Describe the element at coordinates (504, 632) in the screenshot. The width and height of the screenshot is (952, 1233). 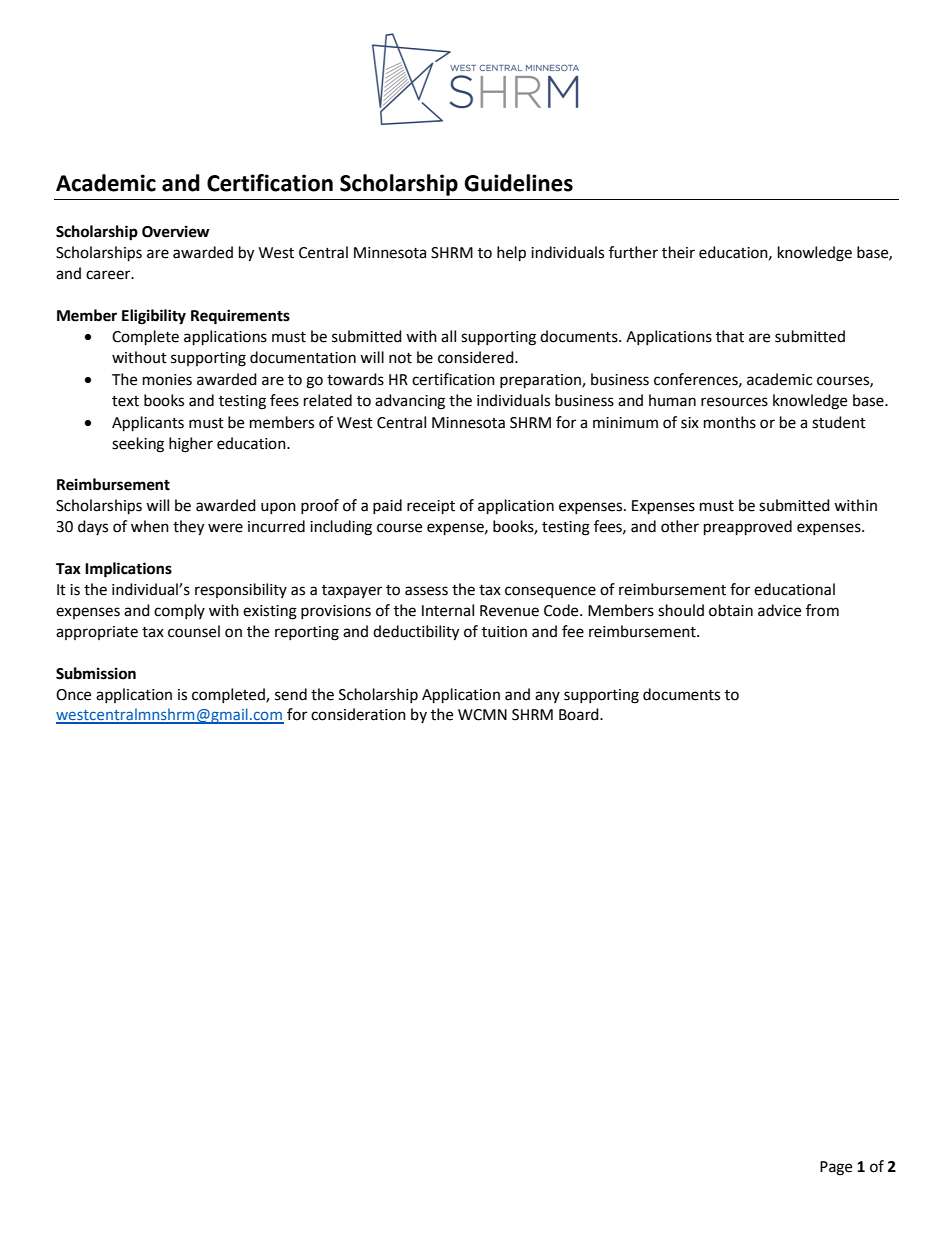
I see `tuition` at that location.
